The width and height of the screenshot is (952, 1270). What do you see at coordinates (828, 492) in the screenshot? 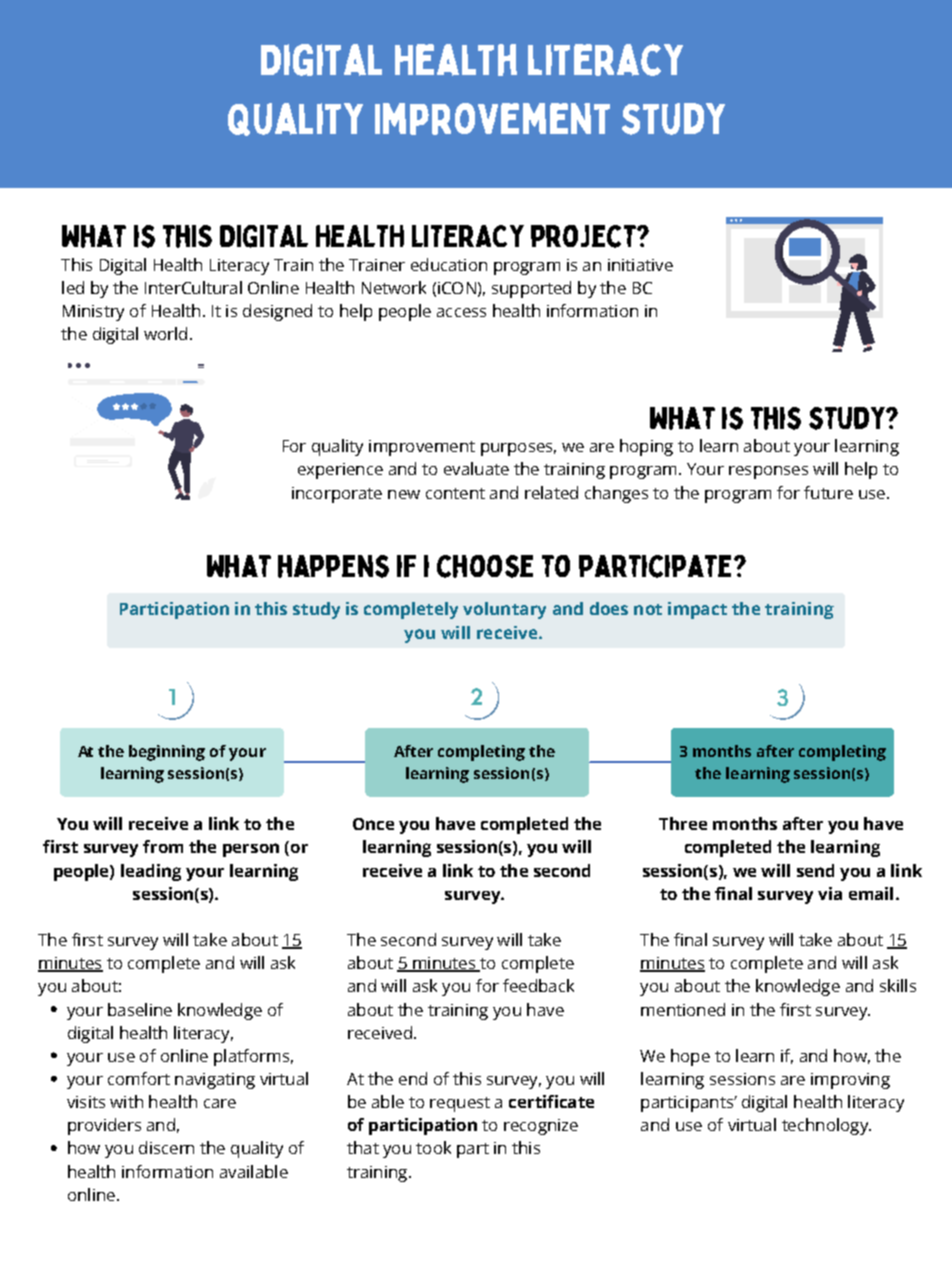
I see `future` at bounding box center [828, 492].
